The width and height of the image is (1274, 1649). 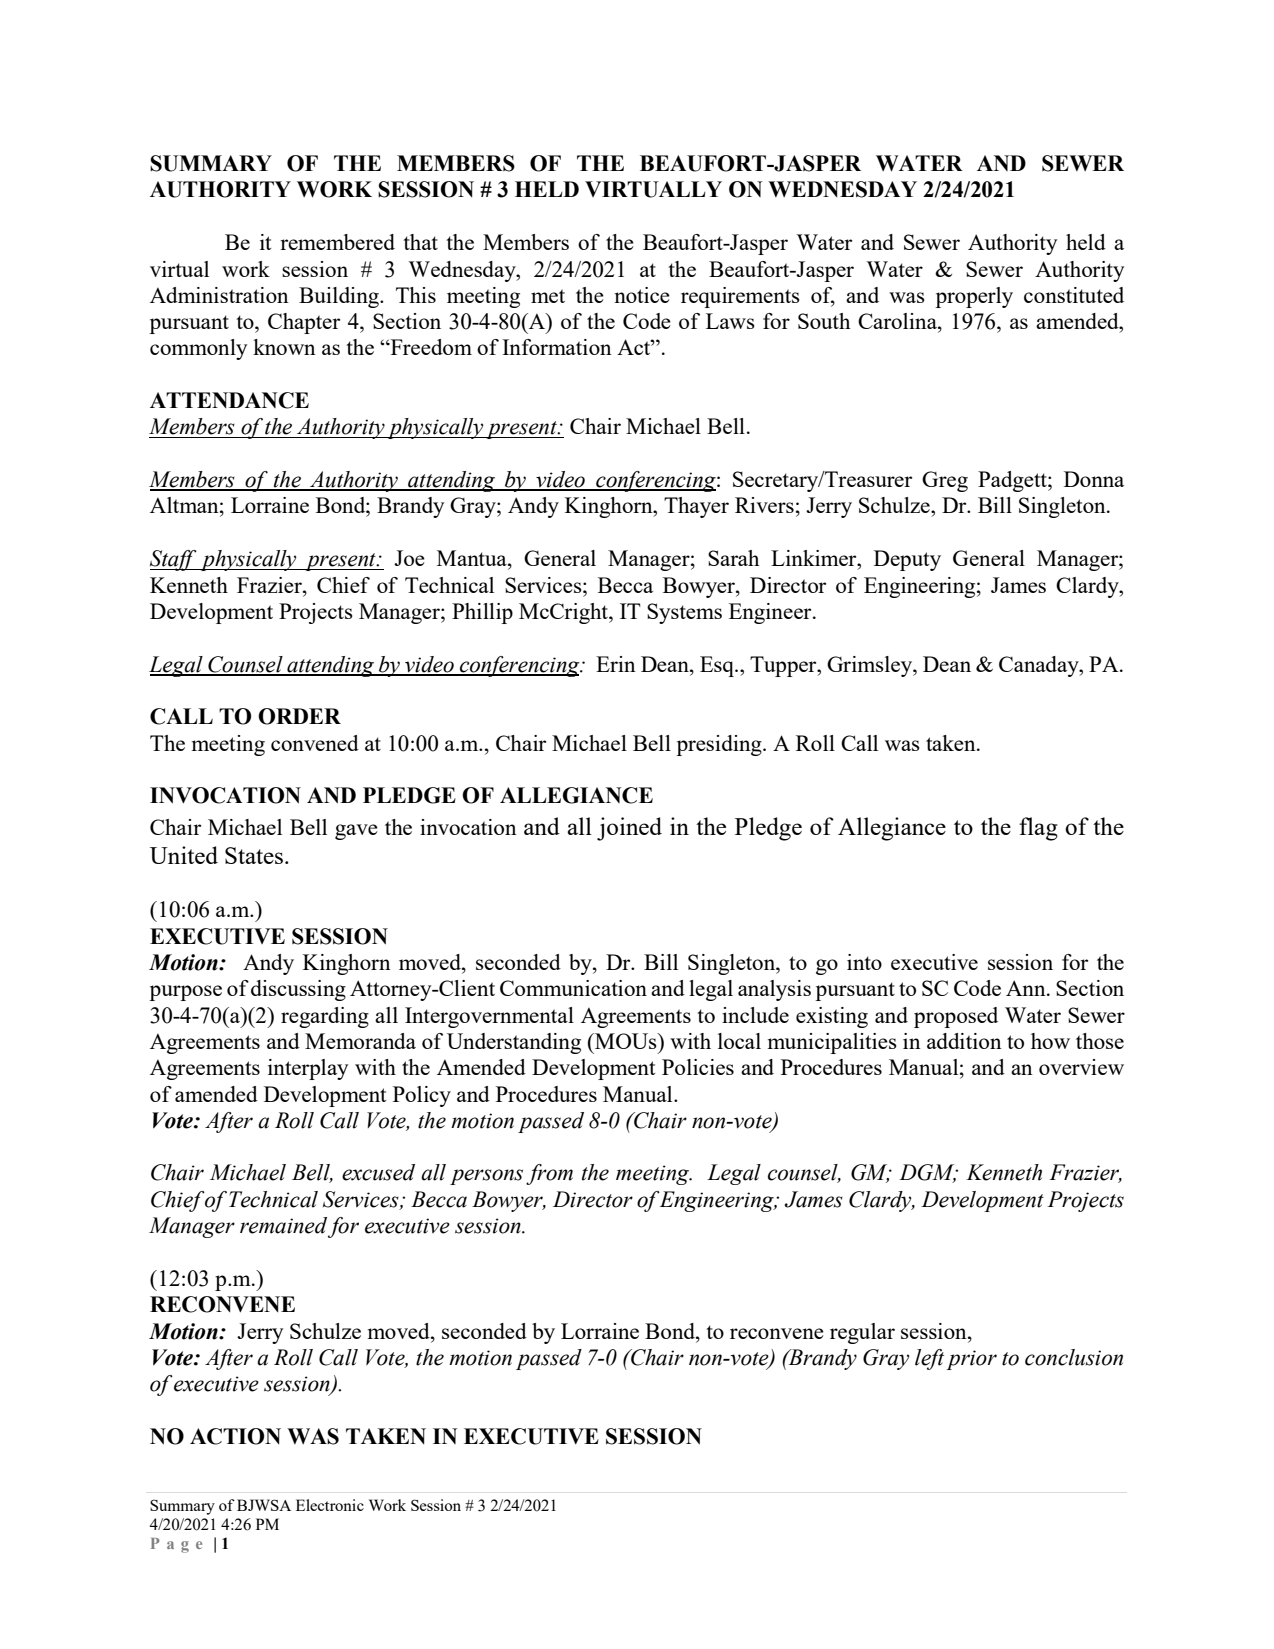 I want to click on Deputy, so click(x=907, y=560).
